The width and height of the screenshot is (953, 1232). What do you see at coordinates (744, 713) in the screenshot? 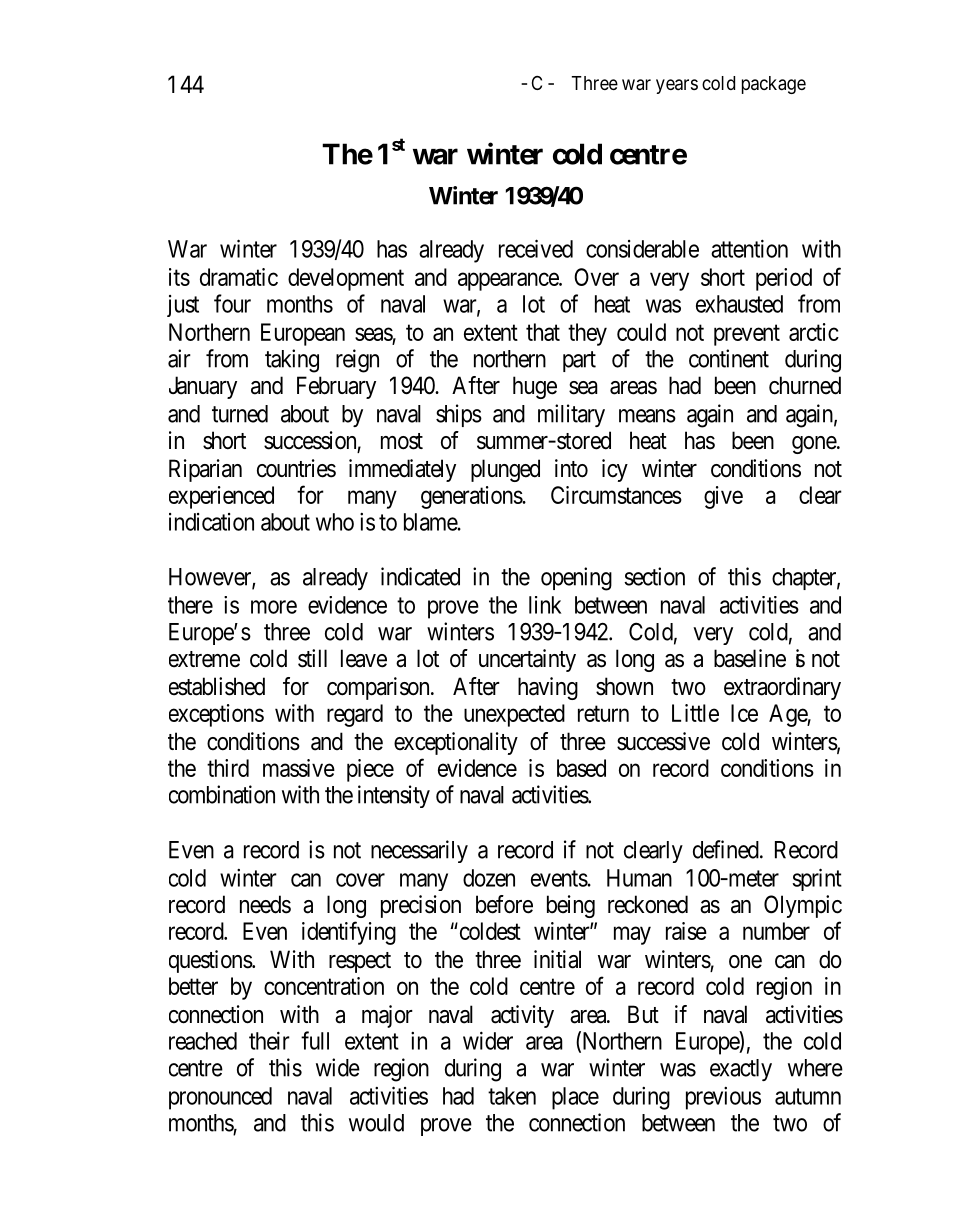
I see `Ice` at bounding box center [744, 713].
